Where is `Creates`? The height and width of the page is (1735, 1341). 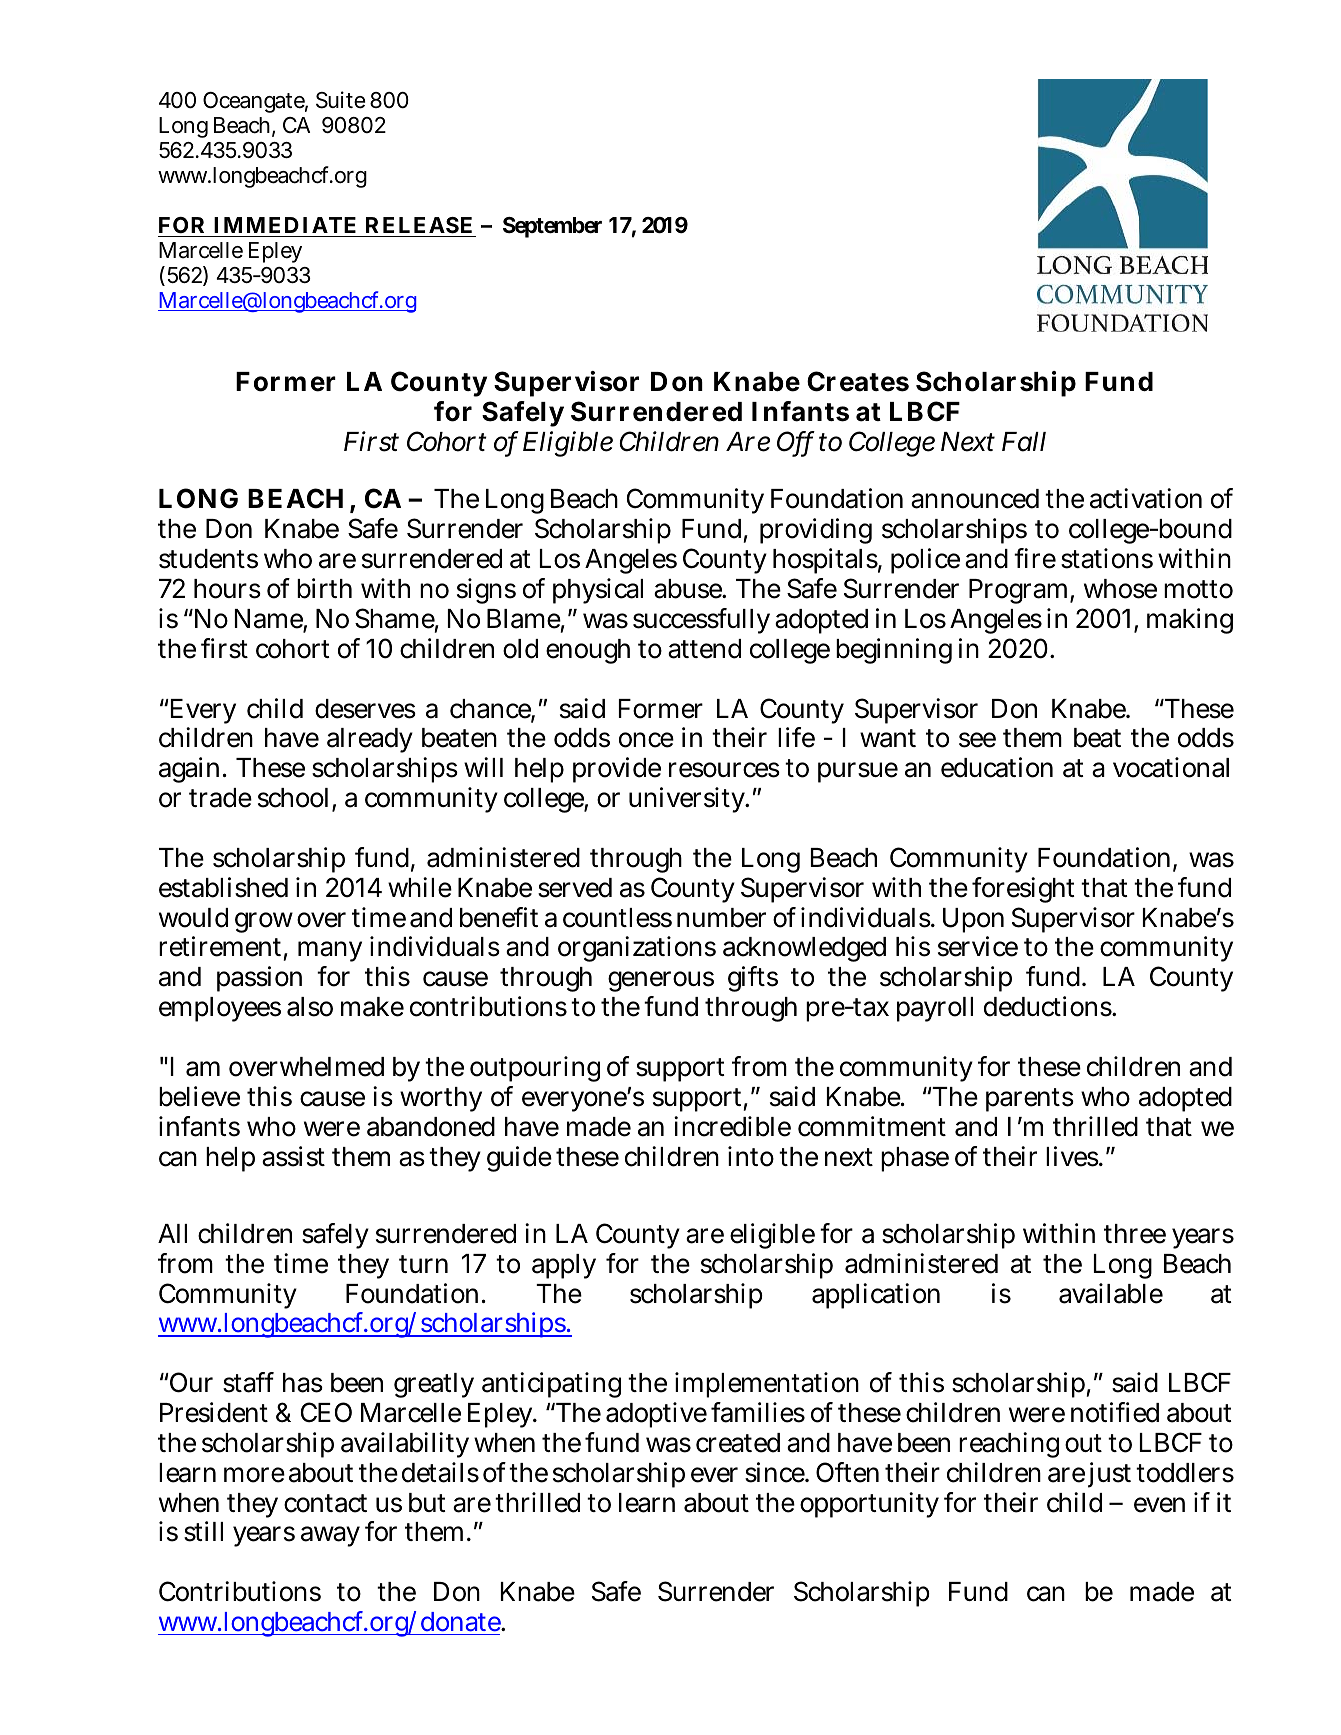
Creates is located at coordinates (858, 381).
